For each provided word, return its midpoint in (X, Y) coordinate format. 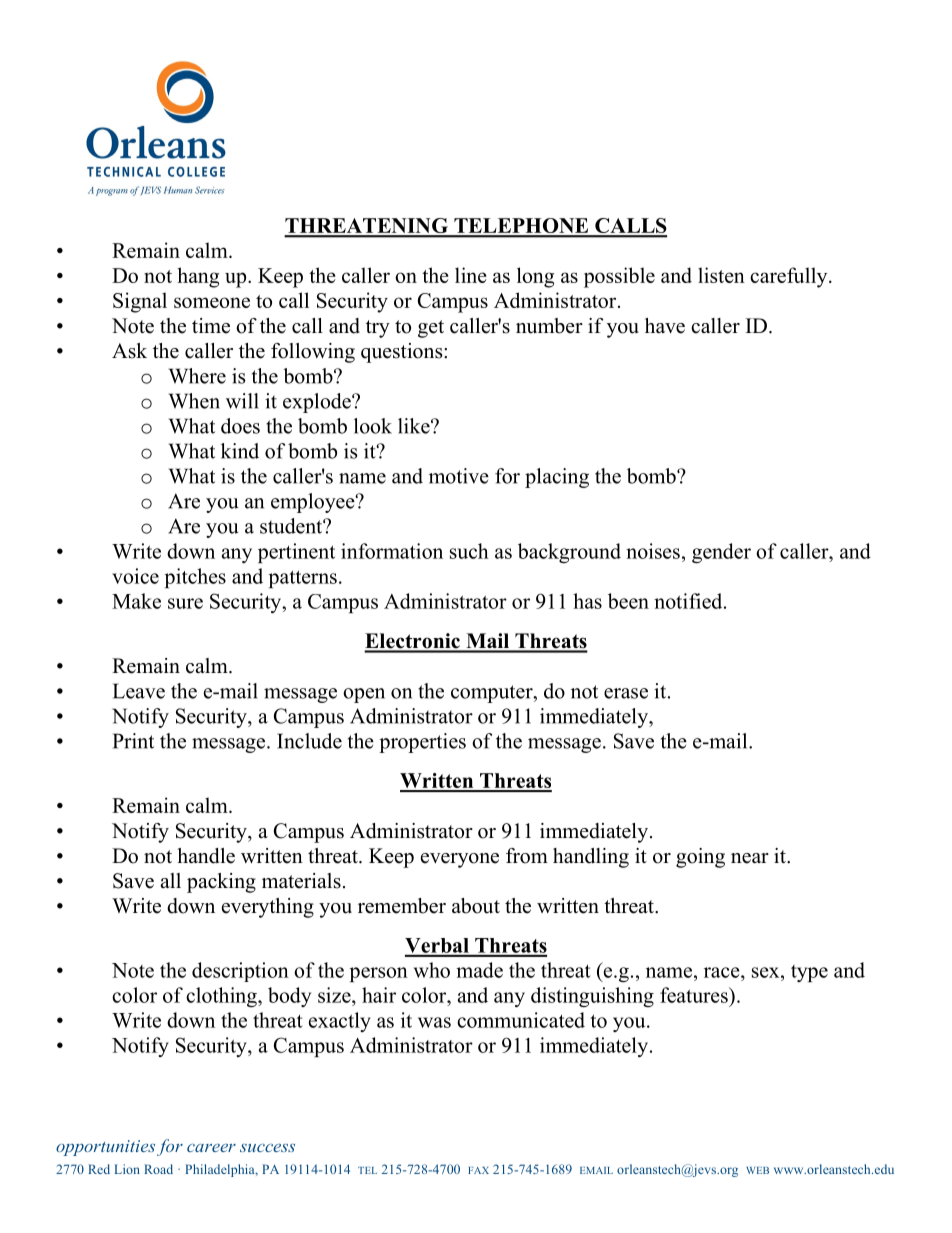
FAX (478, 1170)
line (471, 275)
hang (198, 277)
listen (721, 275)
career (211, 1148)
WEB (757, 1170)
